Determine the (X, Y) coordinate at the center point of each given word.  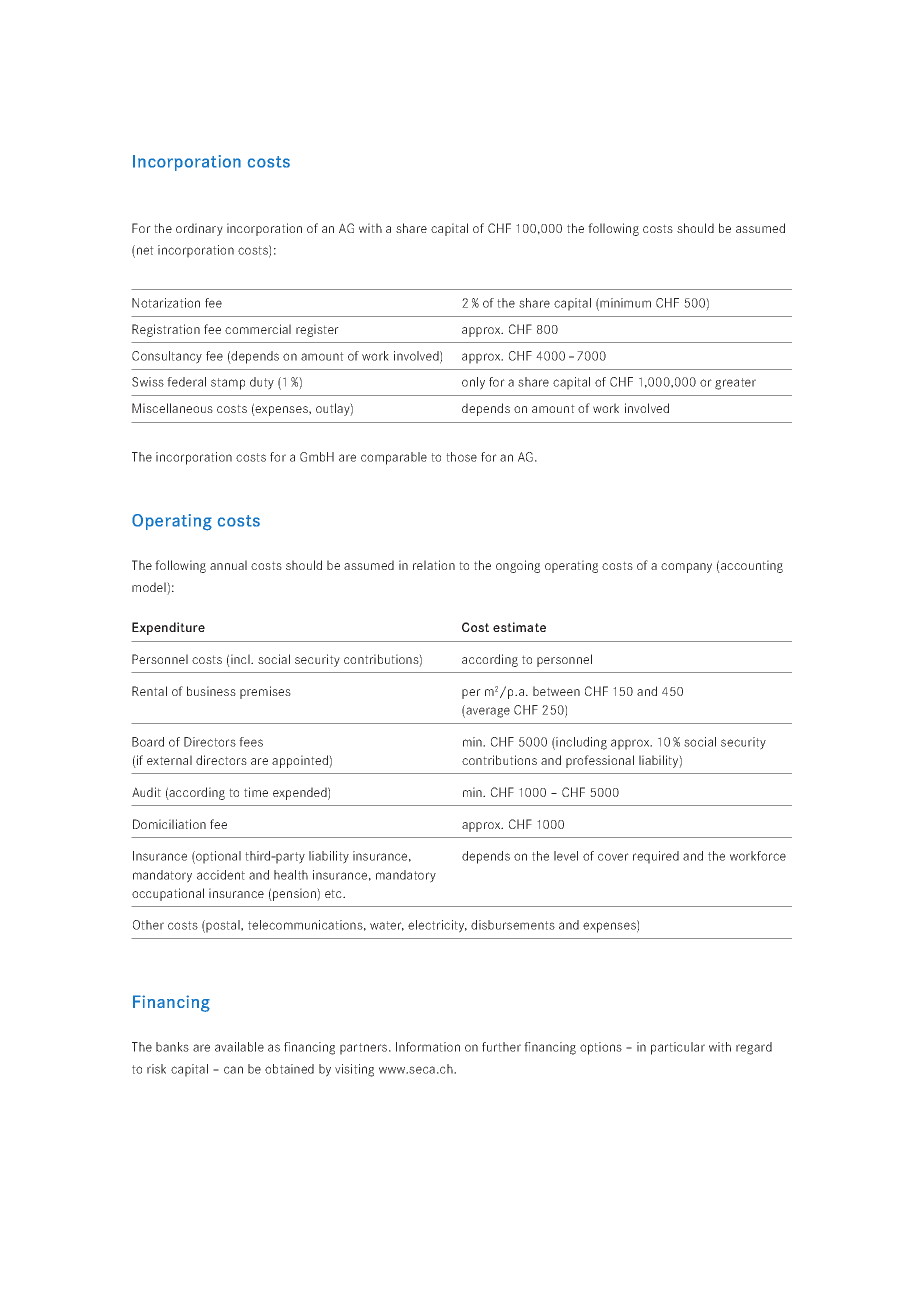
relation (434, 565)
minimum (624, 304)
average (487, 712)
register (317, 330)
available (239, 1047)
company (686, 568)
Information (428, 1047)
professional (600, 761)
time (256, 792)
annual (228, 565)
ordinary (199, 229)
